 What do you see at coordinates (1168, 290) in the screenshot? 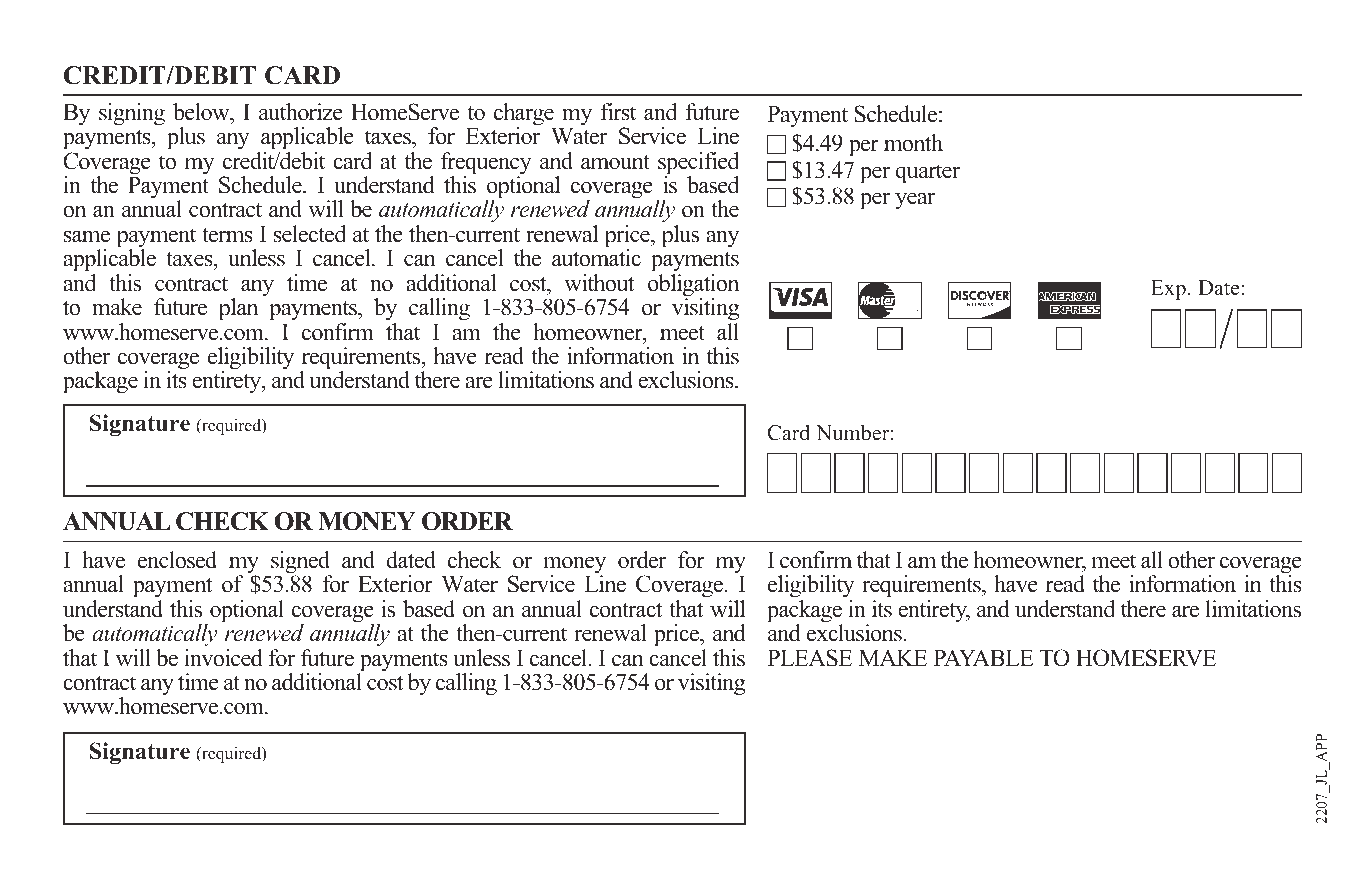
I see `Exp` at bounding box center [1168, 290].
